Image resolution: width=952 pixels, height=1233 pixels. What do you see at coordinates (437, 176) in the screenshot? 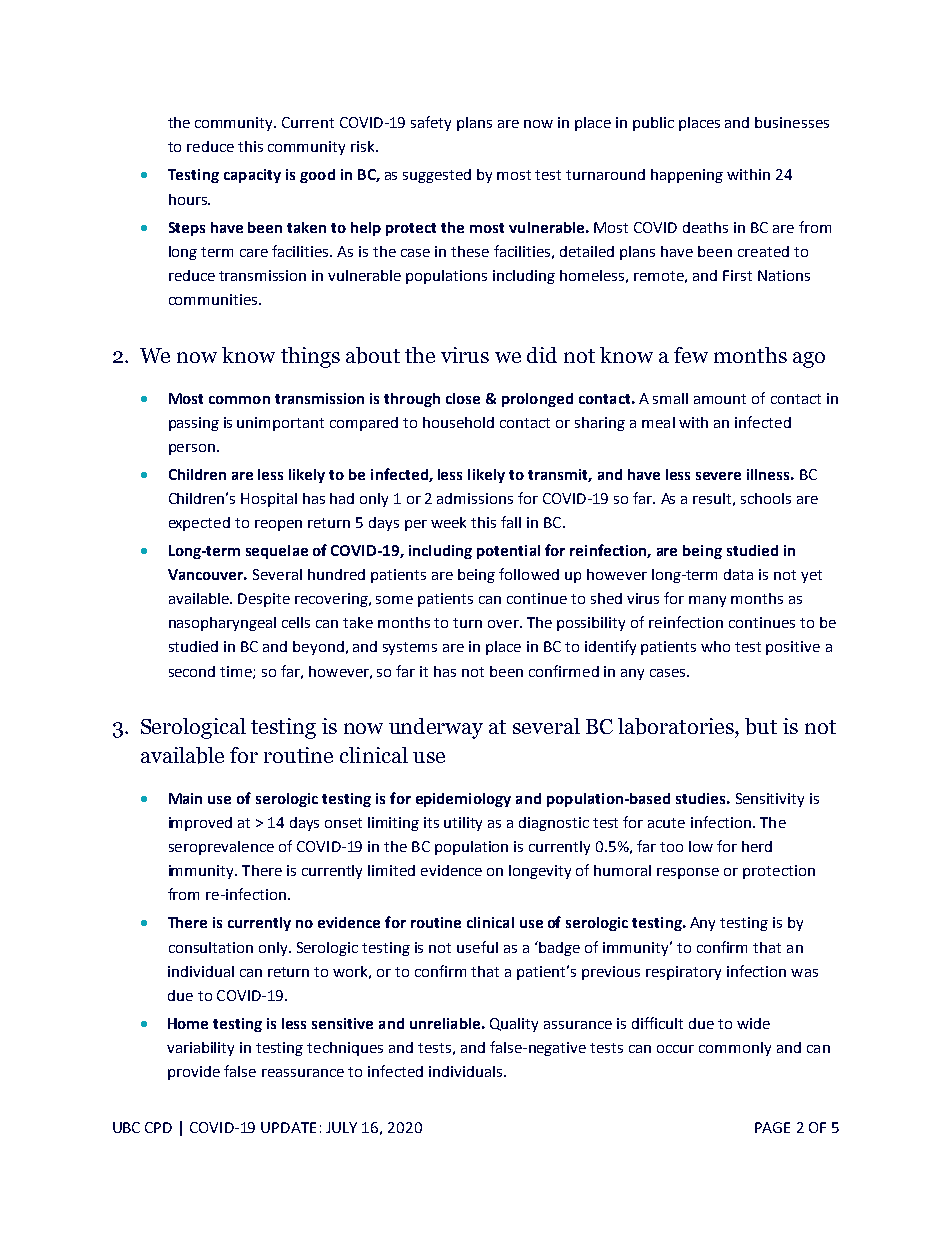
I see `suggested` at bounding box center [437, 176].
